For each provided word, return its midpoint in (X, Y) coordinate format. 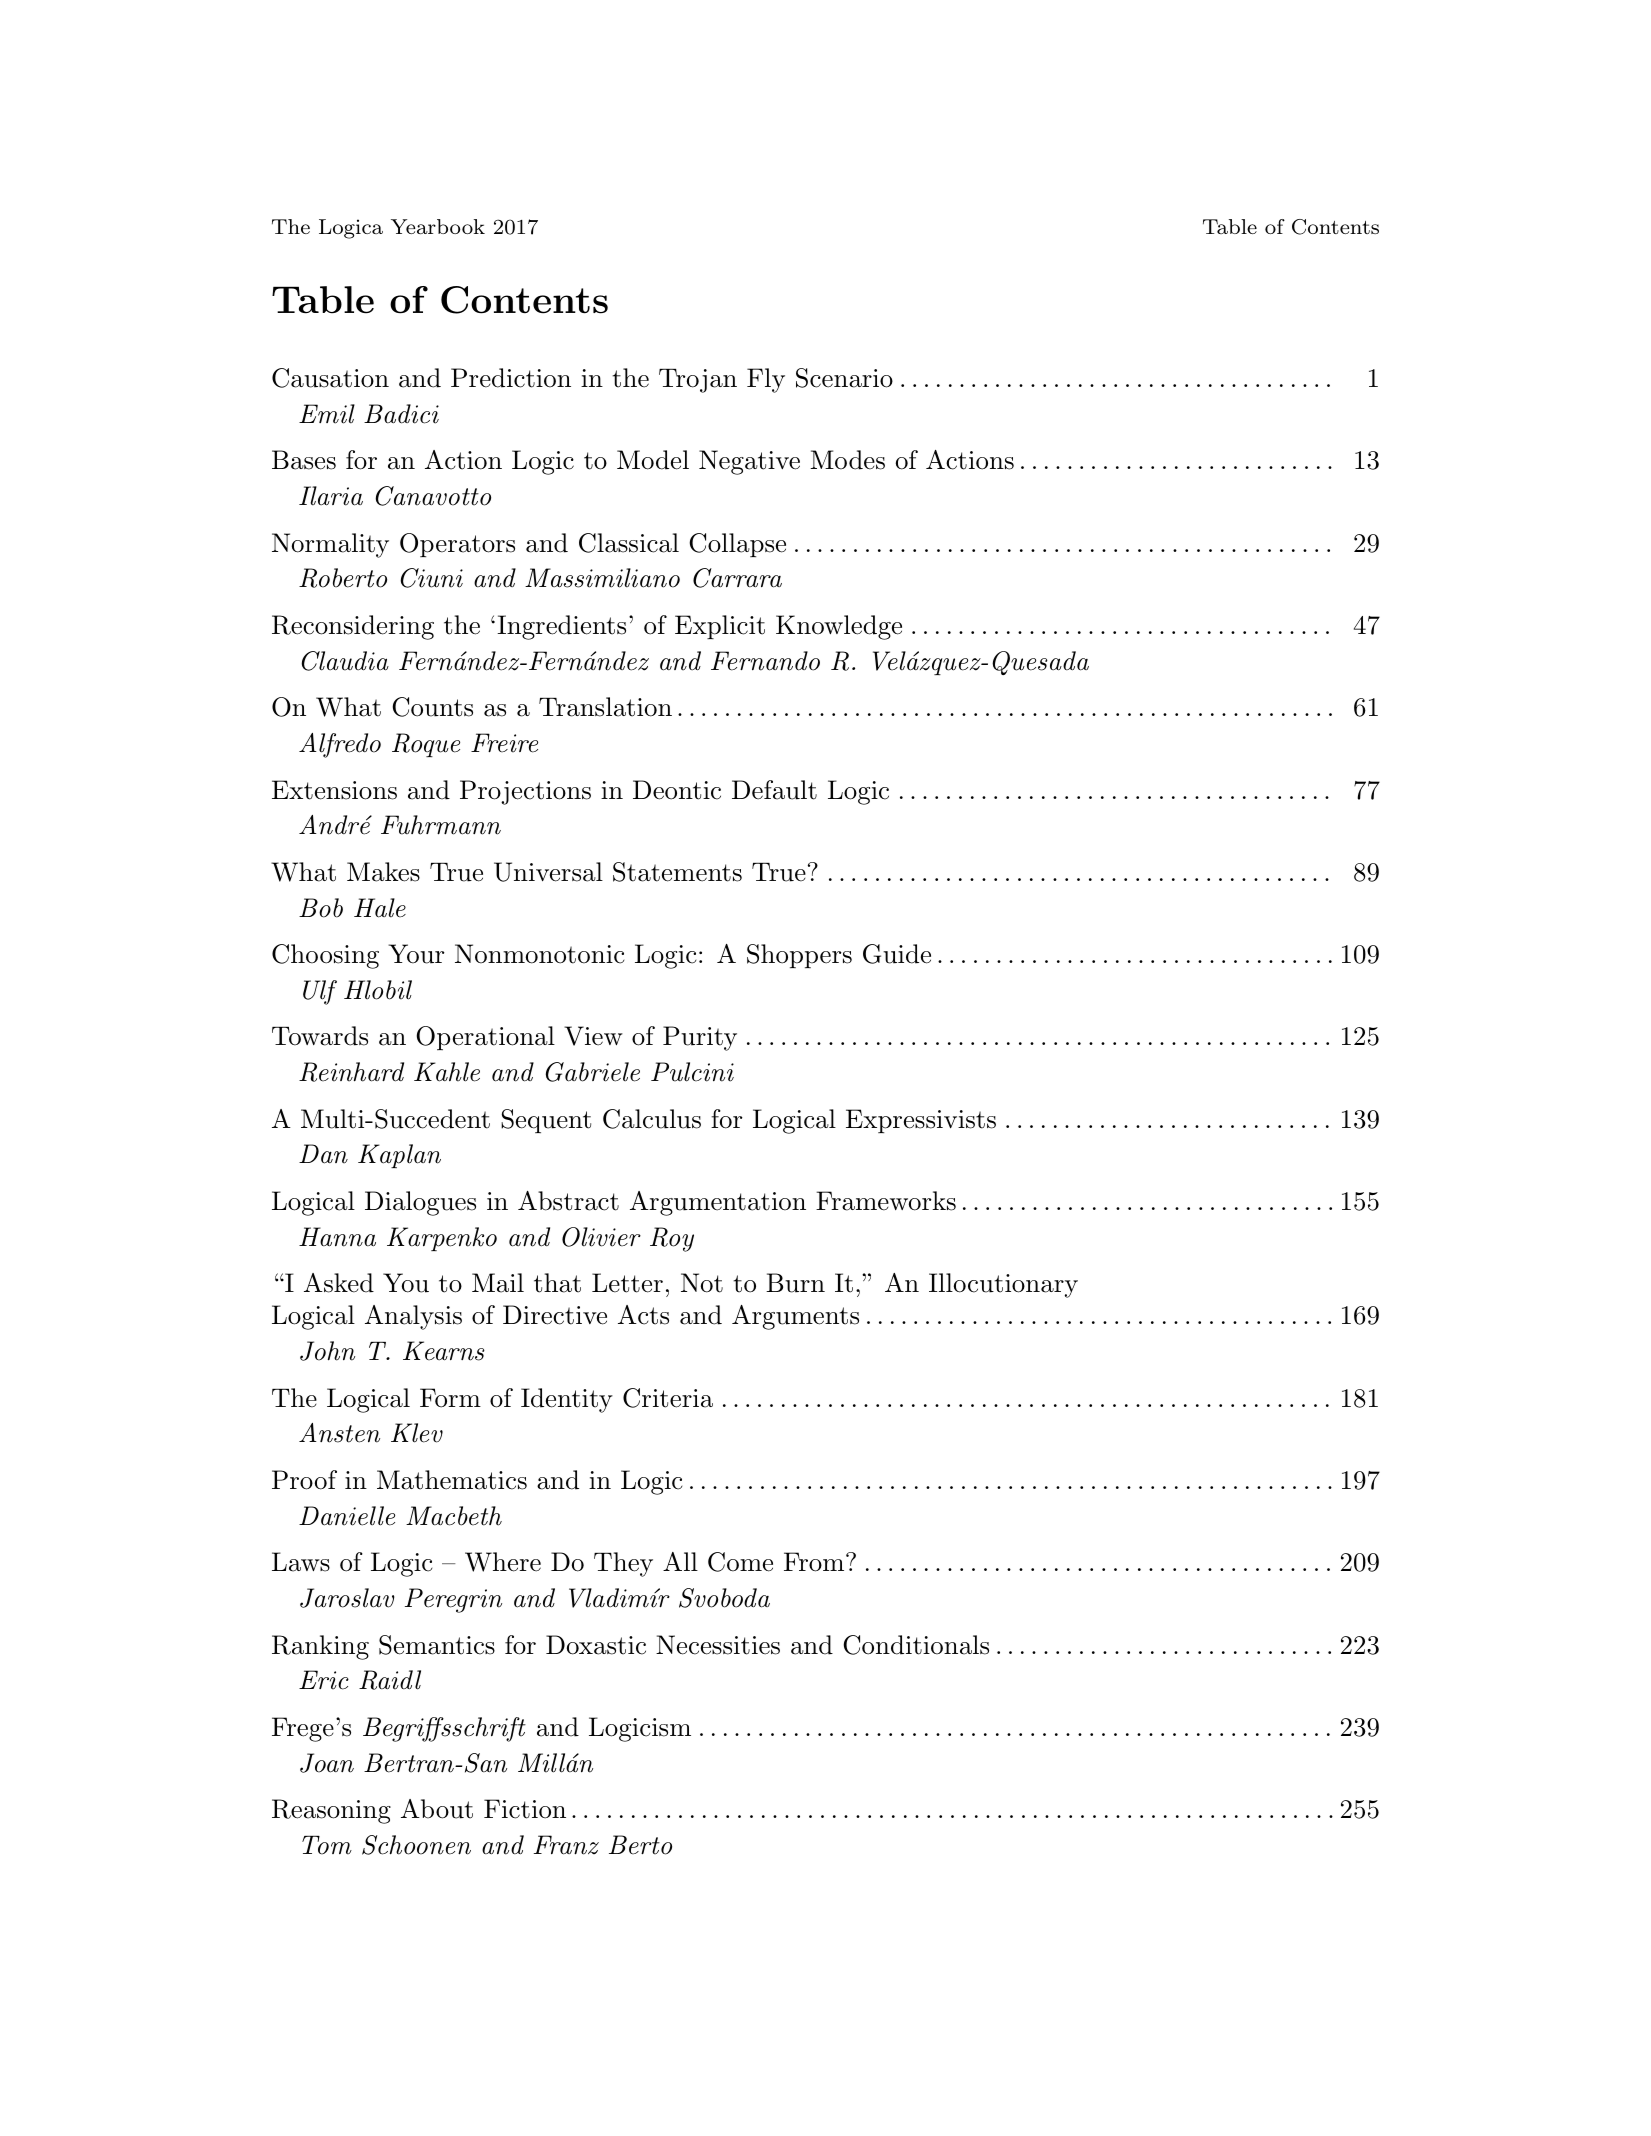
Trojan (698, 381)
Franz (566, 1845)
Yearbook (438, 226)
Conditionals (916, 1645)
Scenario (844, 378)
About (437, 1809)
